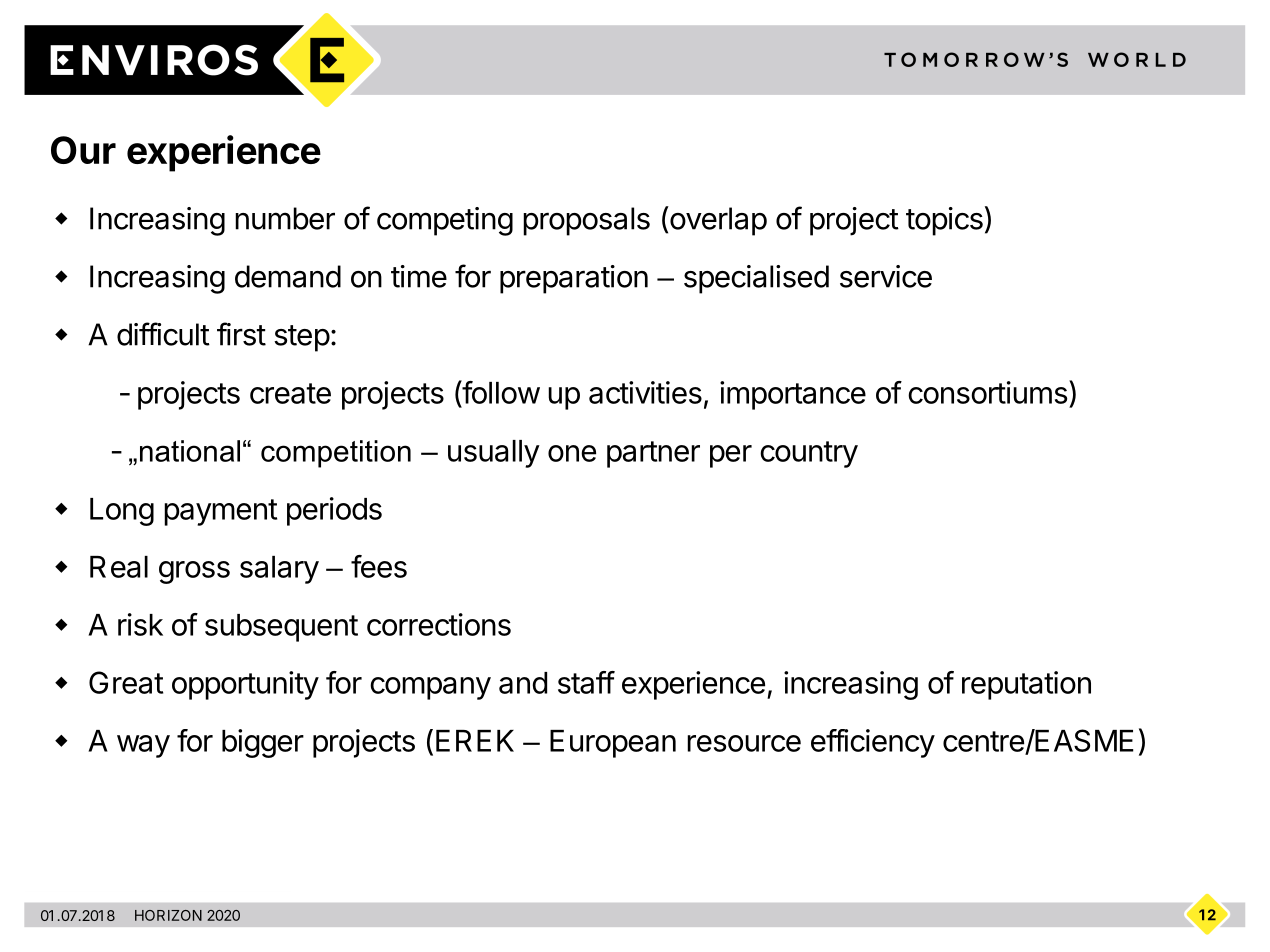  What do you see at coordinates (944, 221) in the screenshot?
I see `topics` at bounding box center [944, 221].
